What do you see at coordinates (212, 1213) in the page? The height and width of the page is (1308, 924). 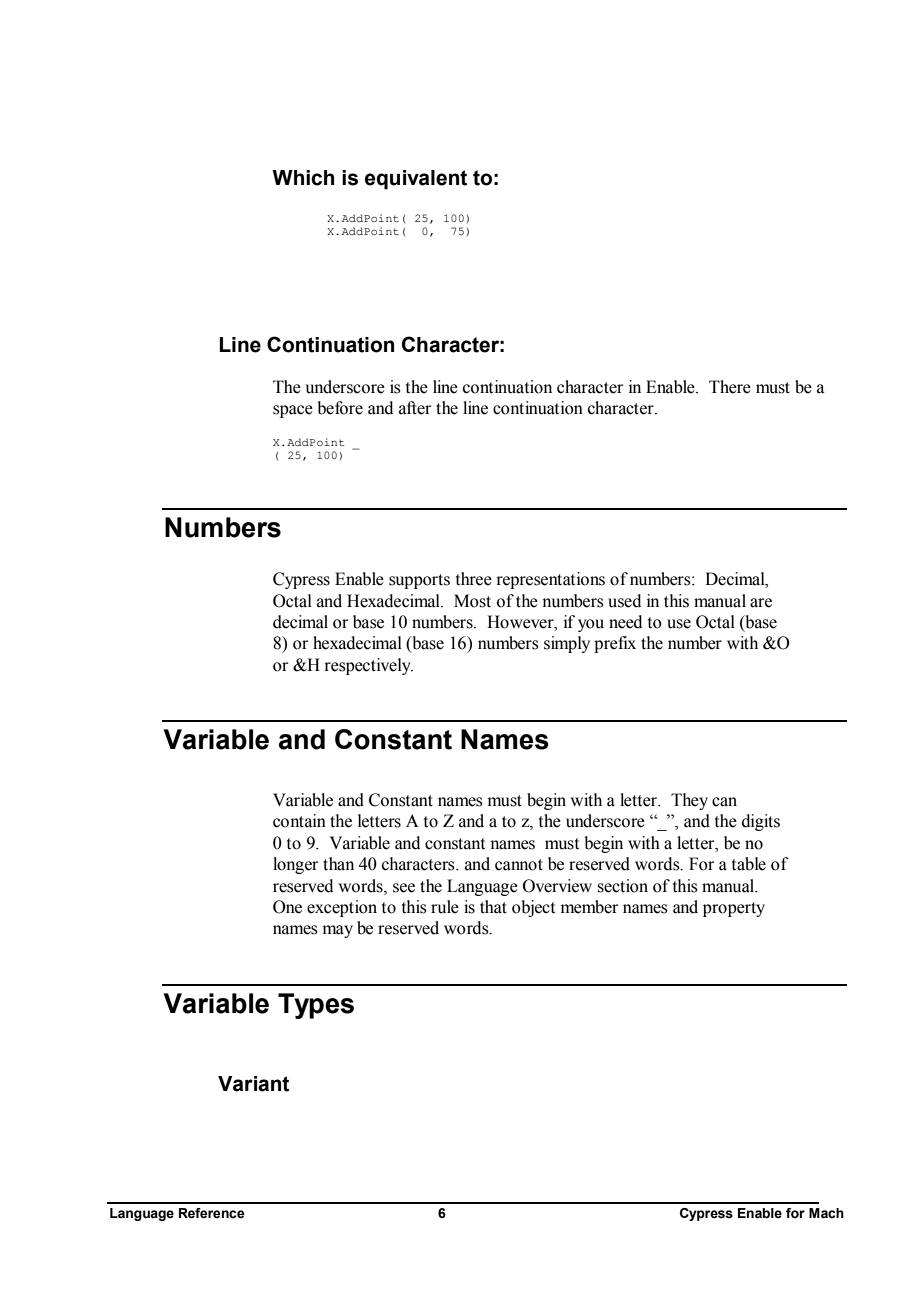 I see `Reference` at bounding box center [212, 1213].
